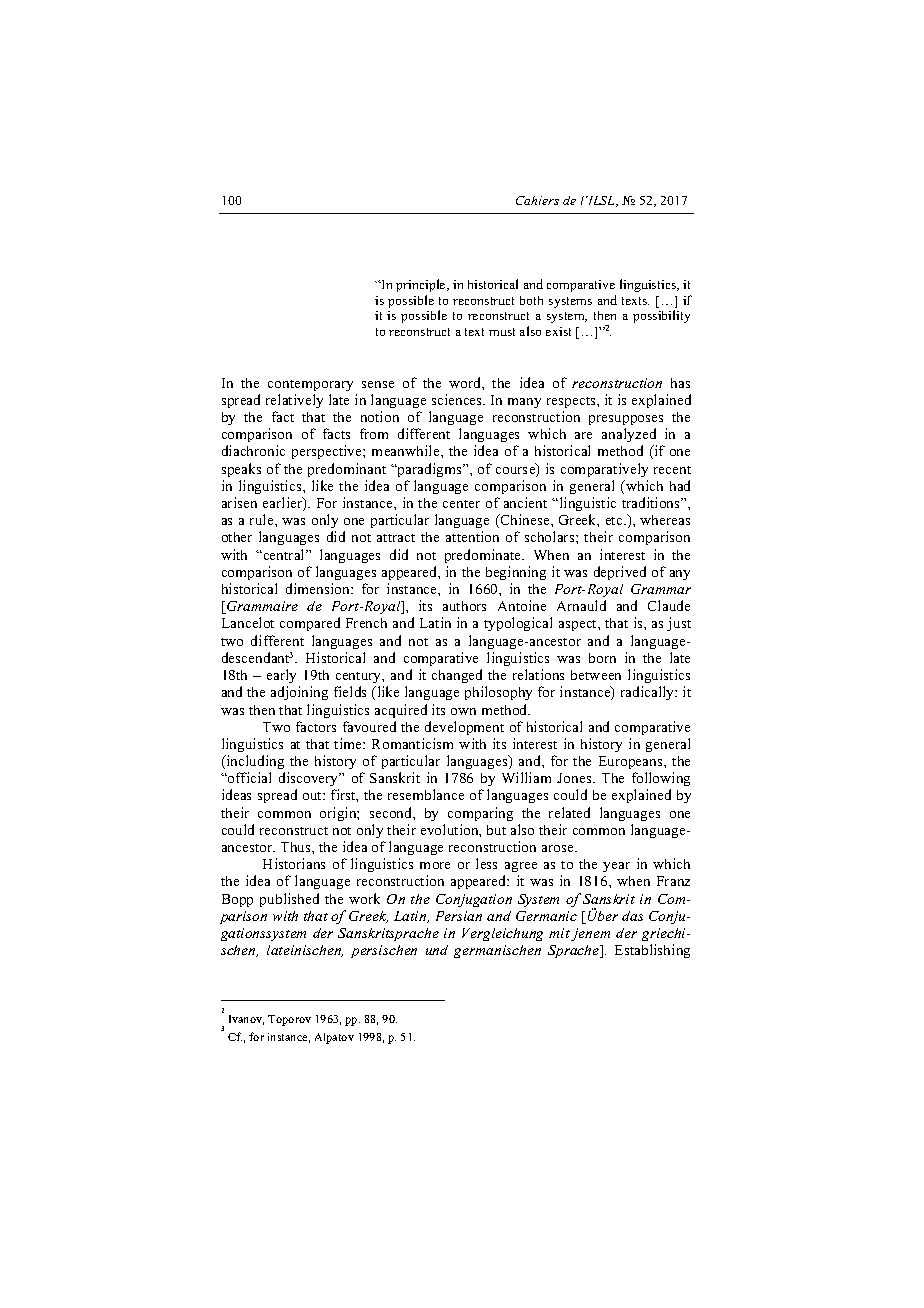  I want to click on speaks, so click(241, 470).
